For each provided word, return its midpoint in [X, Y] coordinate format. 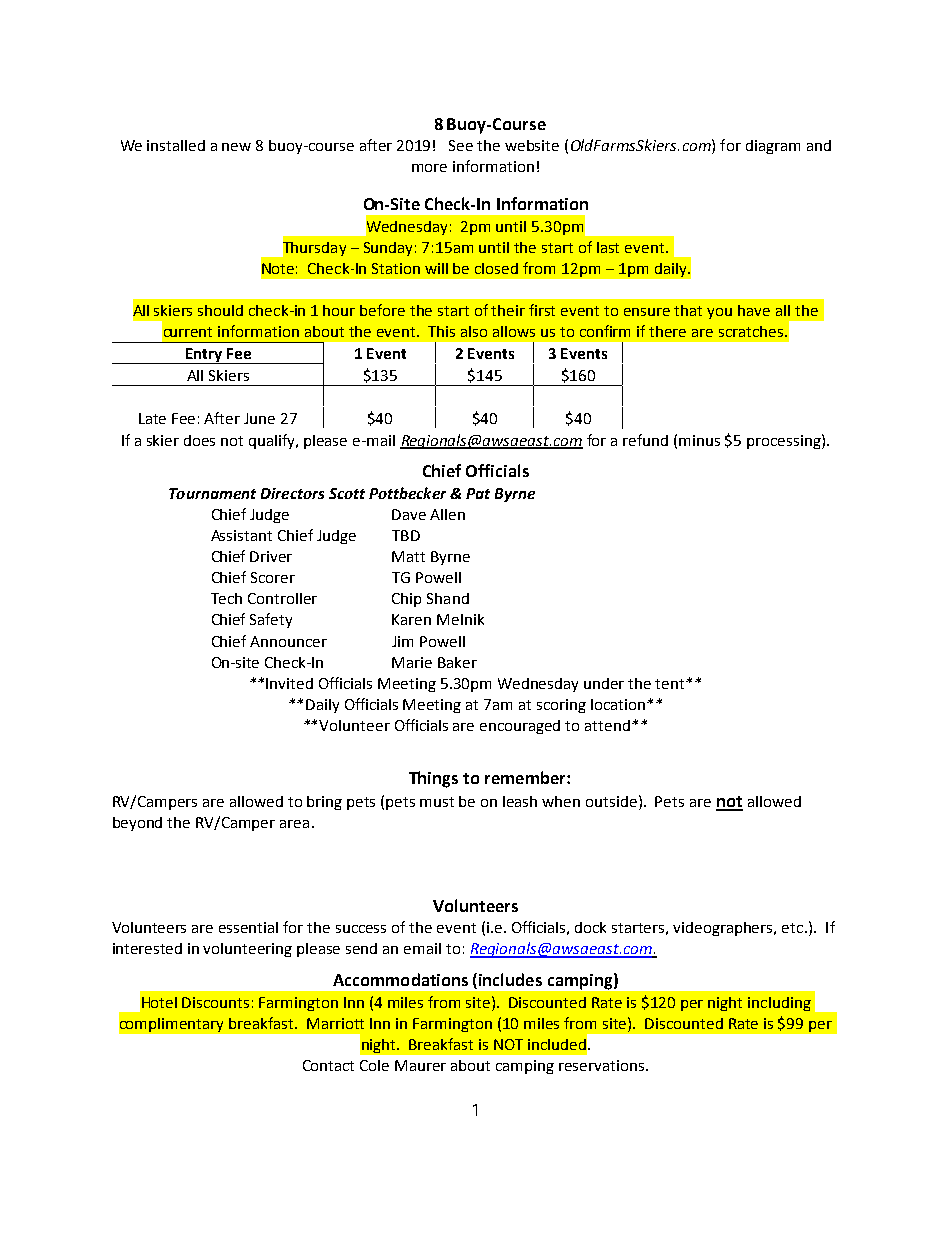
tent [671, 684]
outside [613, 801]
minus [699, 440]
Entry [204, 356]
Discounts [215, 1002]
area [294, 824]
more [429, 168]
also [474, 331]
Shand [448, 598]
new [236, 147]
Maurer [420, 1065]
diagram [773, 147]
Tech [226, 598]
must [437, 802]
